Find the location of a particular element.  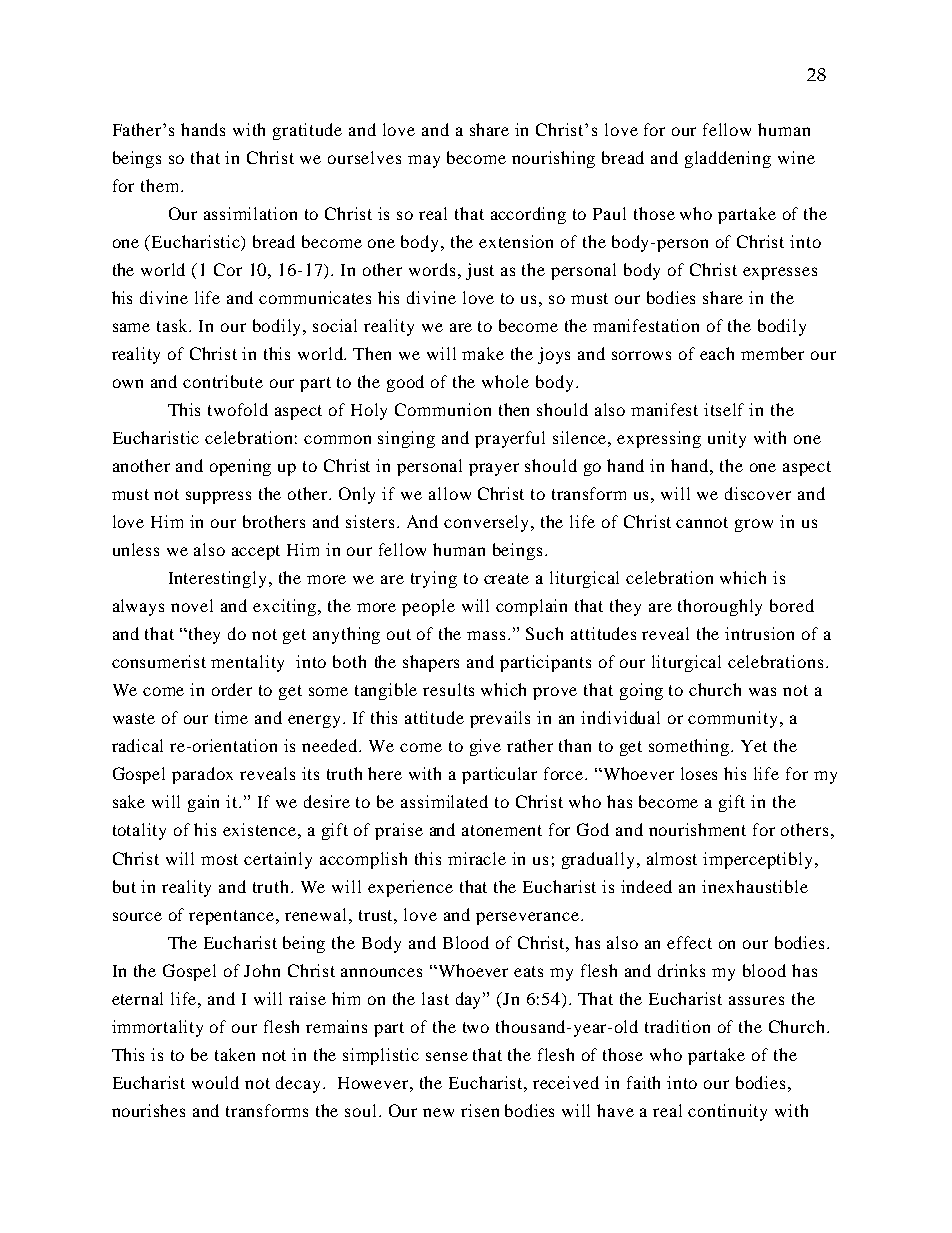

them is located at coordinates (159, 185).
